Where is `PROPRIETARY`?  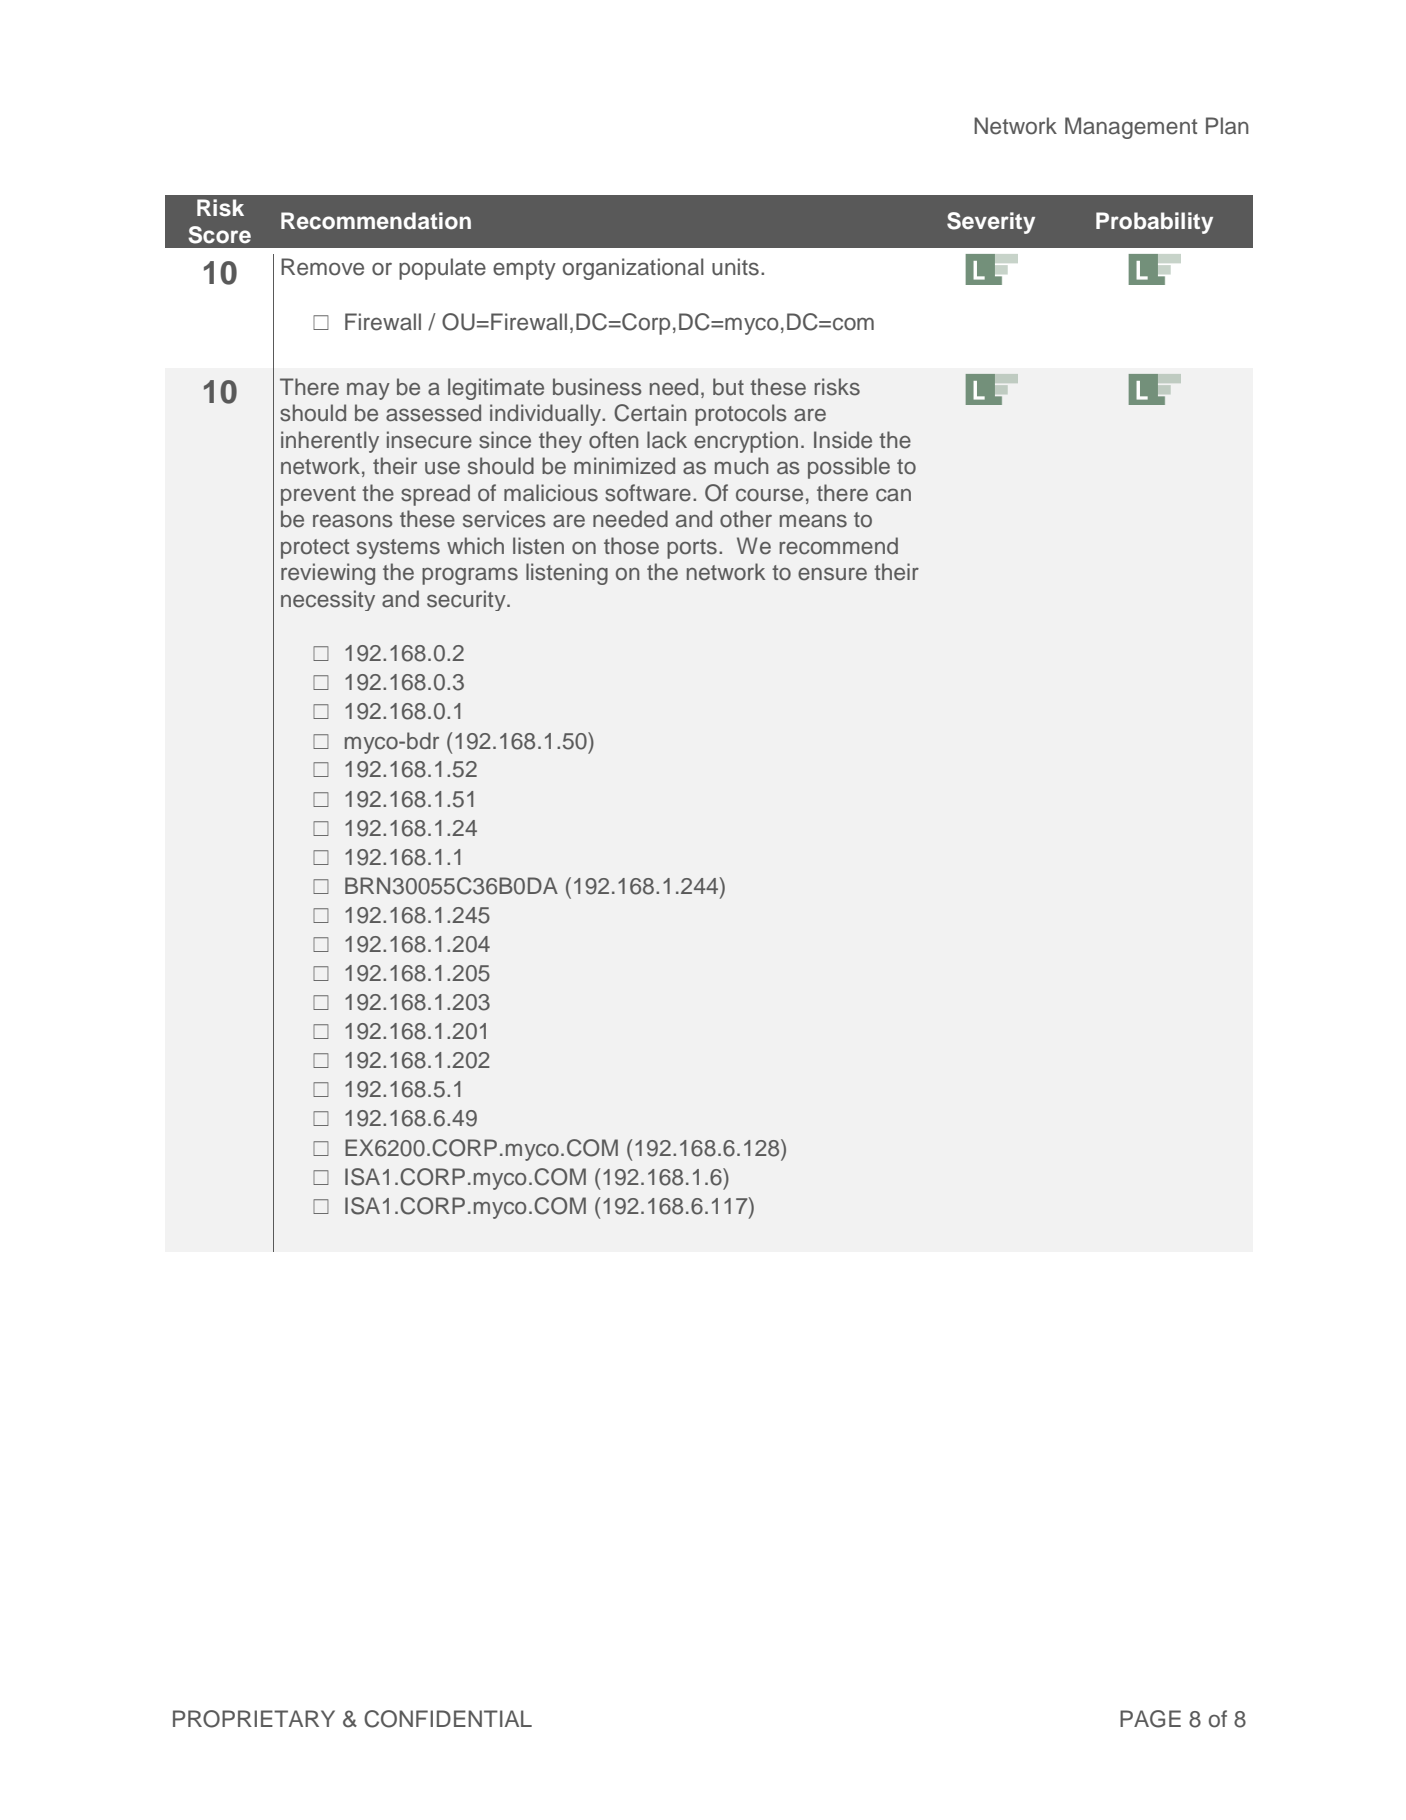
PROPRIETARY is located at coordinates (254, 1719).
